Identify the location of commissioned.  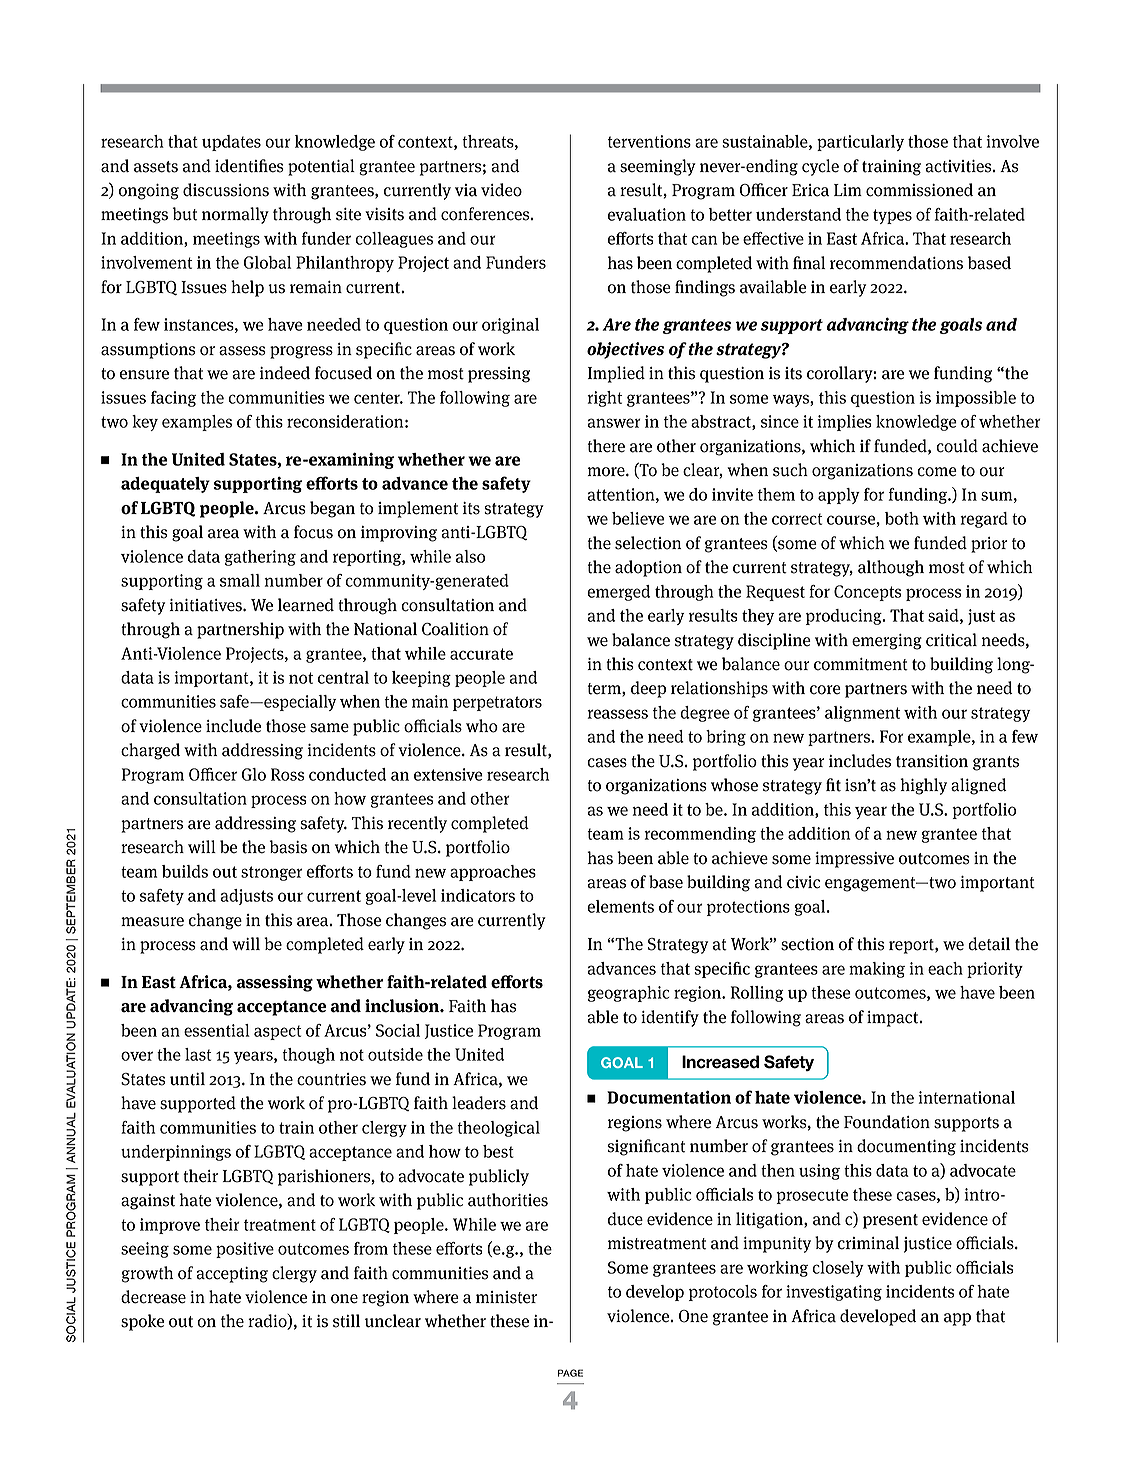
(919, 190).
